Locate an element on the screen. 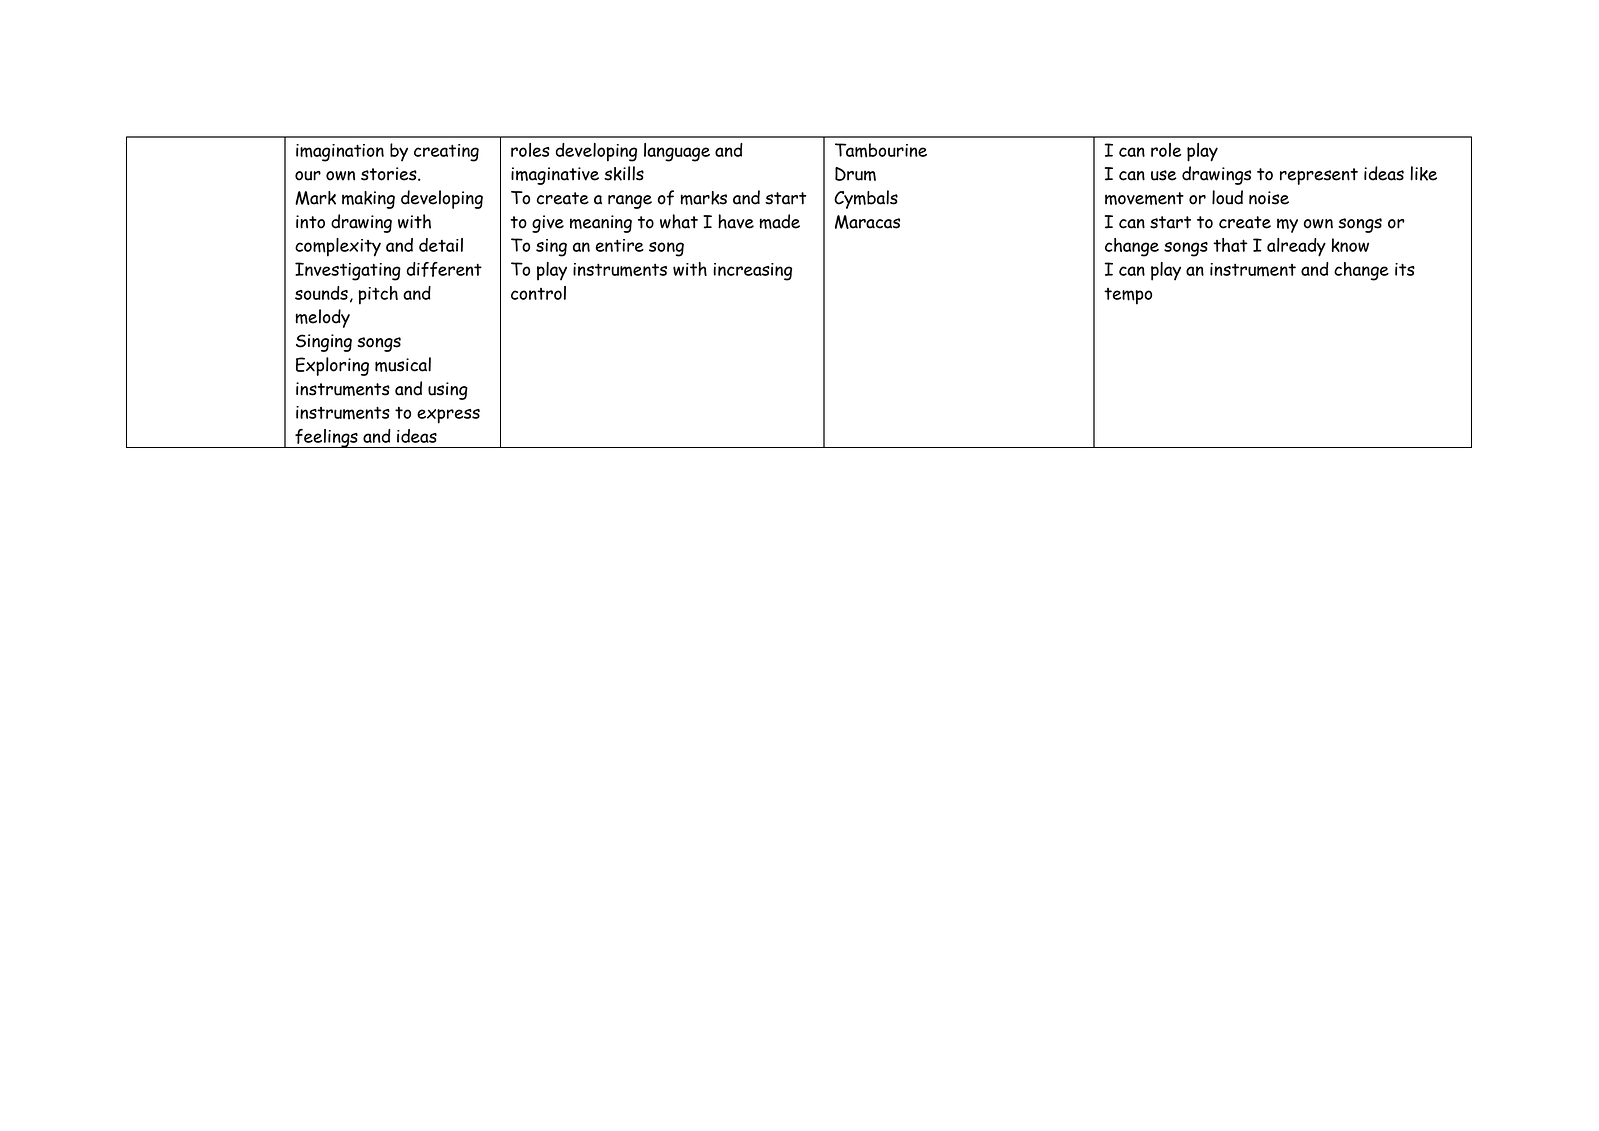 The width and height of the screenshot is (1599, 1131). creating is located at coordinates (446, 153).
